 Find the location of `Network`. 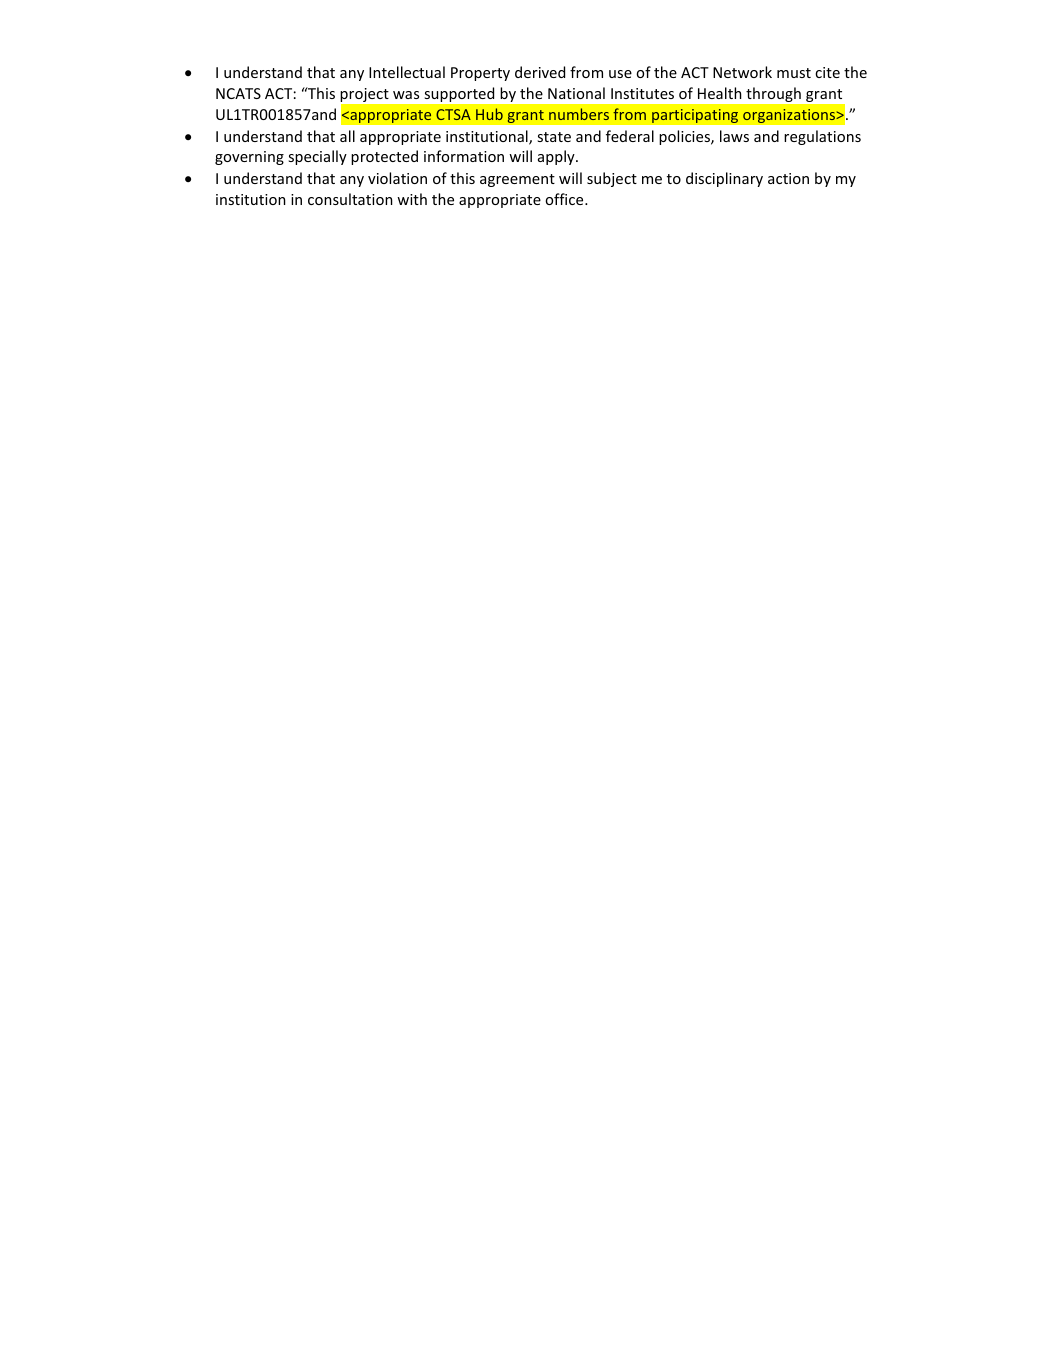

Network is located at coordinates (742, 72).
